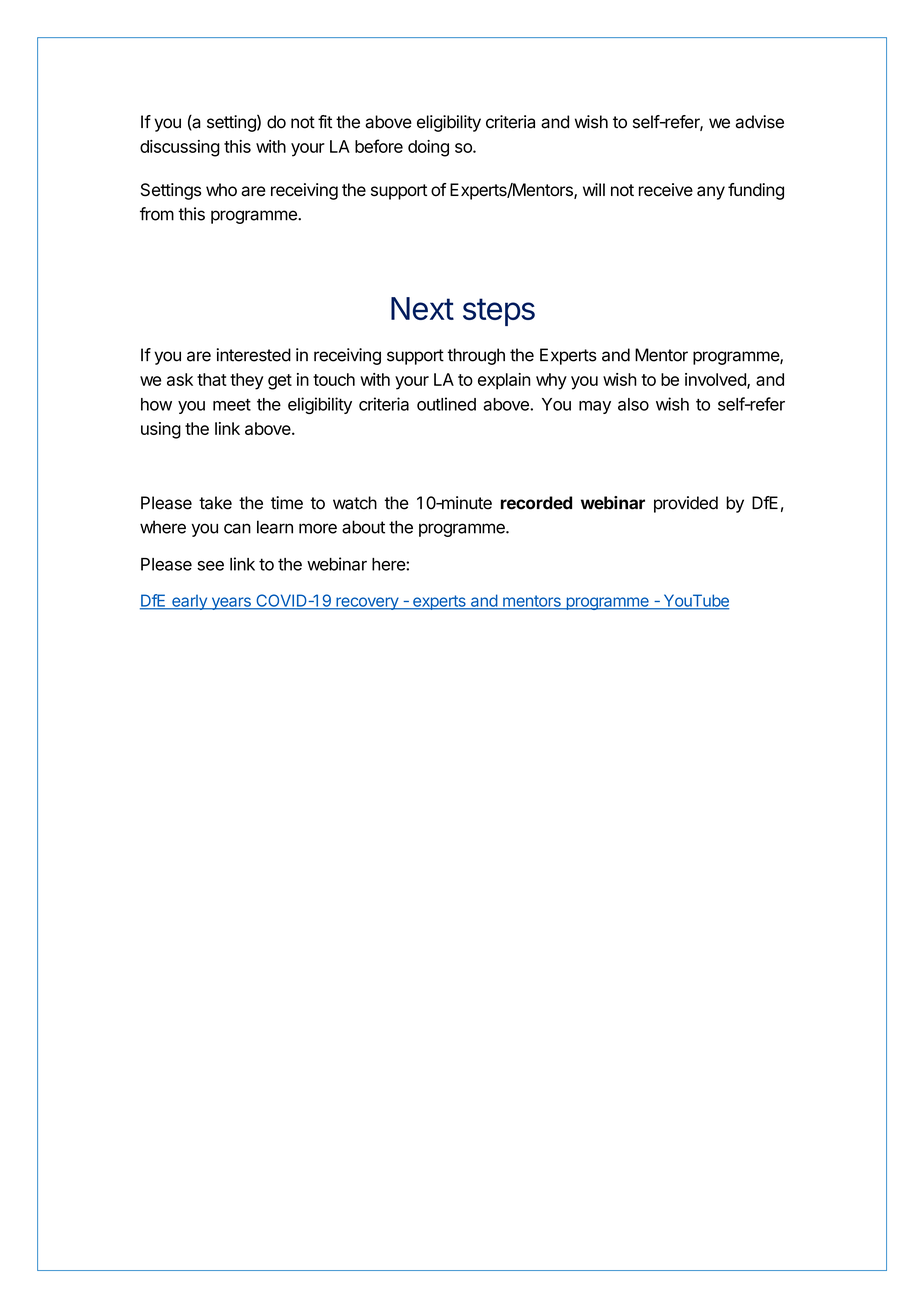 The width and height of the screenshot is (924, 1308). What do you see at coordinates (231, 603) in the screenshot?
I see `years` at bounding box center [231, 603].
